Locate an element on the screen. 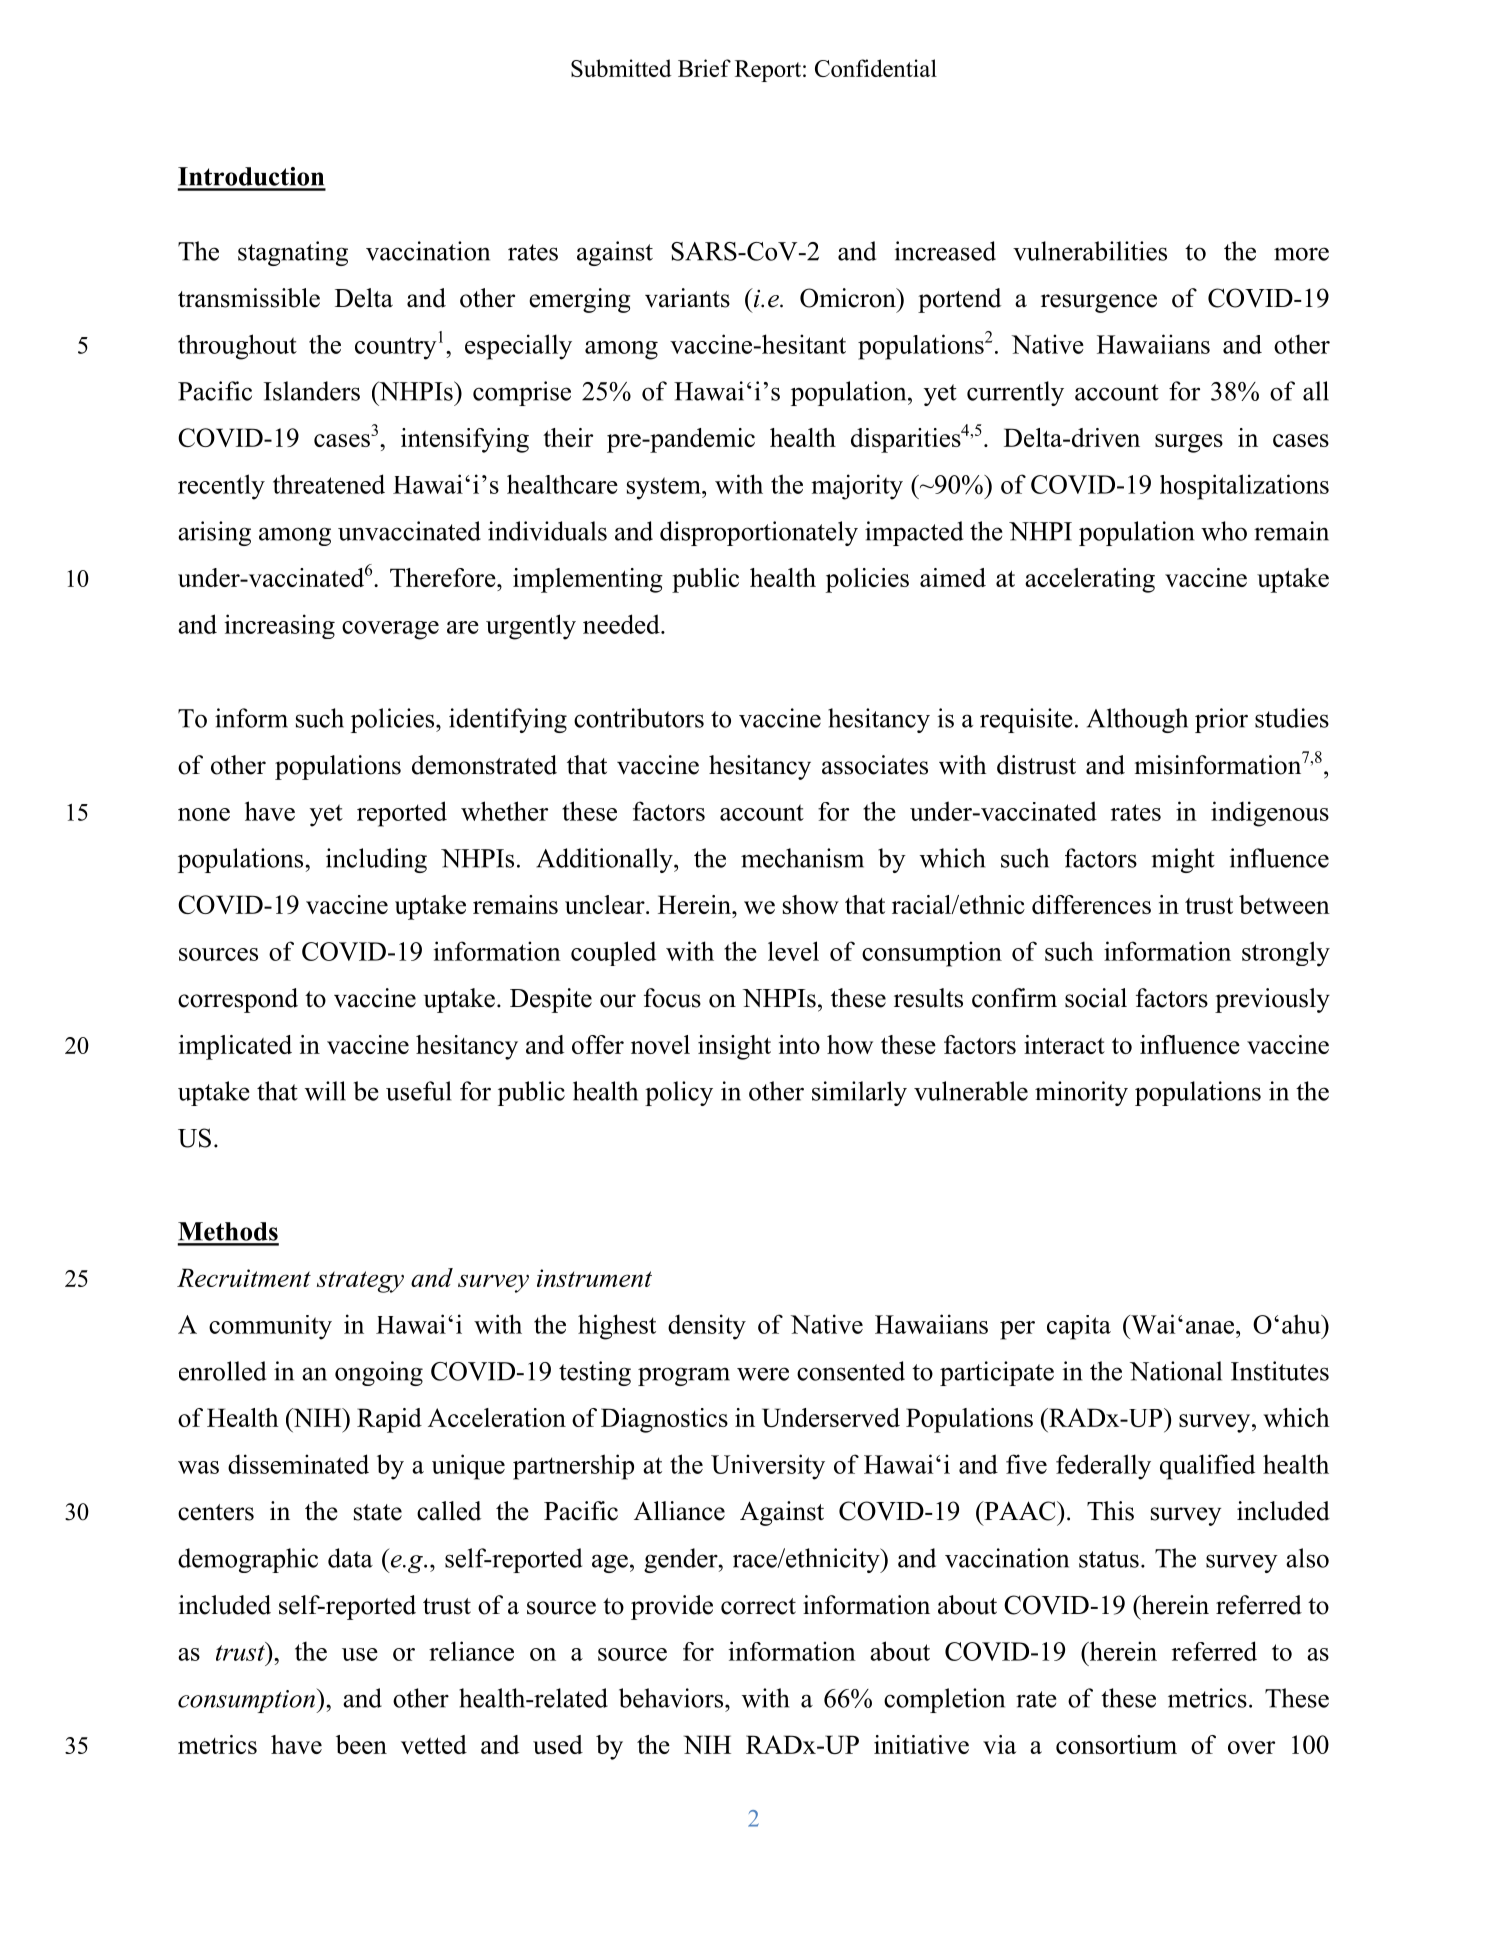 The width and height of the screenshot is (1506, 1948). behaviors is located at coordinates (671, 1698).
